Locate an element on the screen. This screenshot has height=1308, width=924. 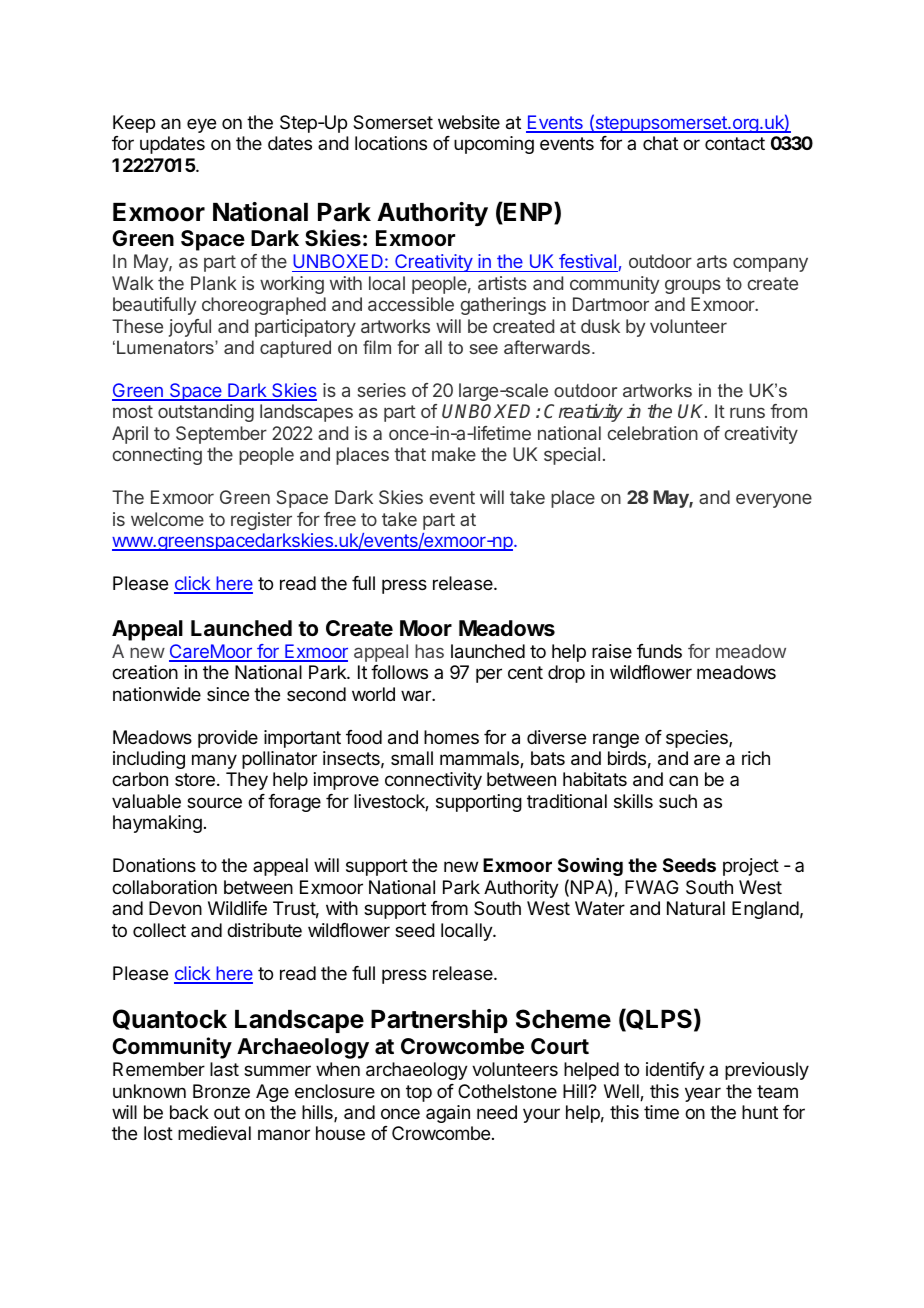
creation is located at coordinates (145, 672).
